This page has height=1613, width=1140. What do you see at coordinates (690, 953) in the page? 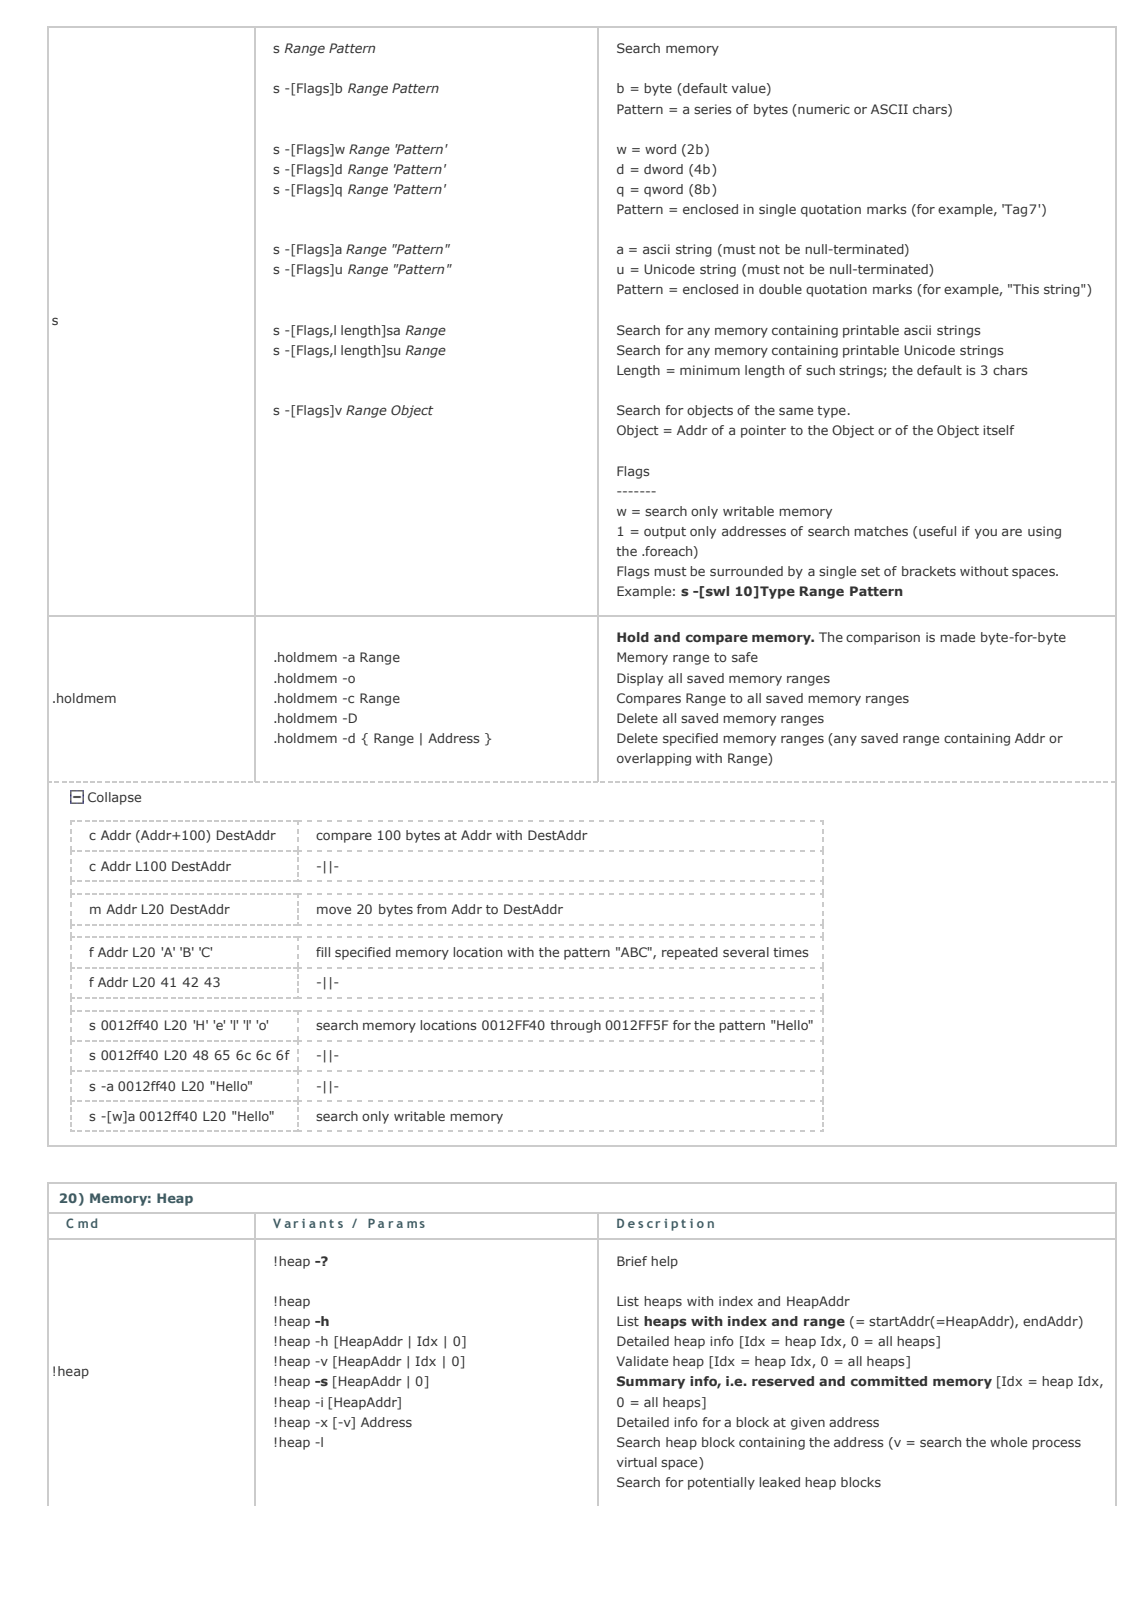
I see `repeated` at bounding box center [690, 953].
